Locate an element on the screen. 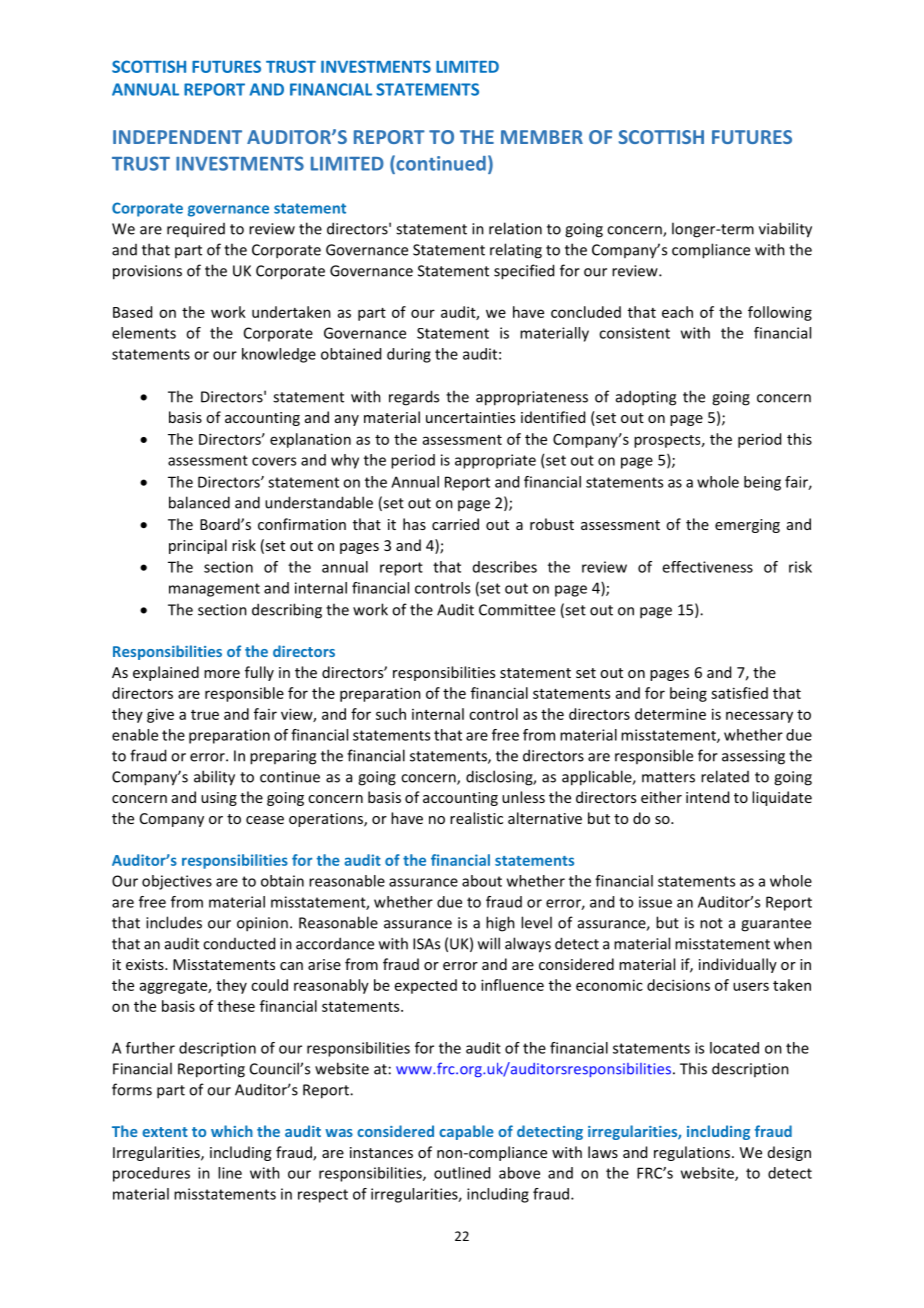 This screenshot has height=1308, width=924. capable is located at coordinates (466, 1132).
